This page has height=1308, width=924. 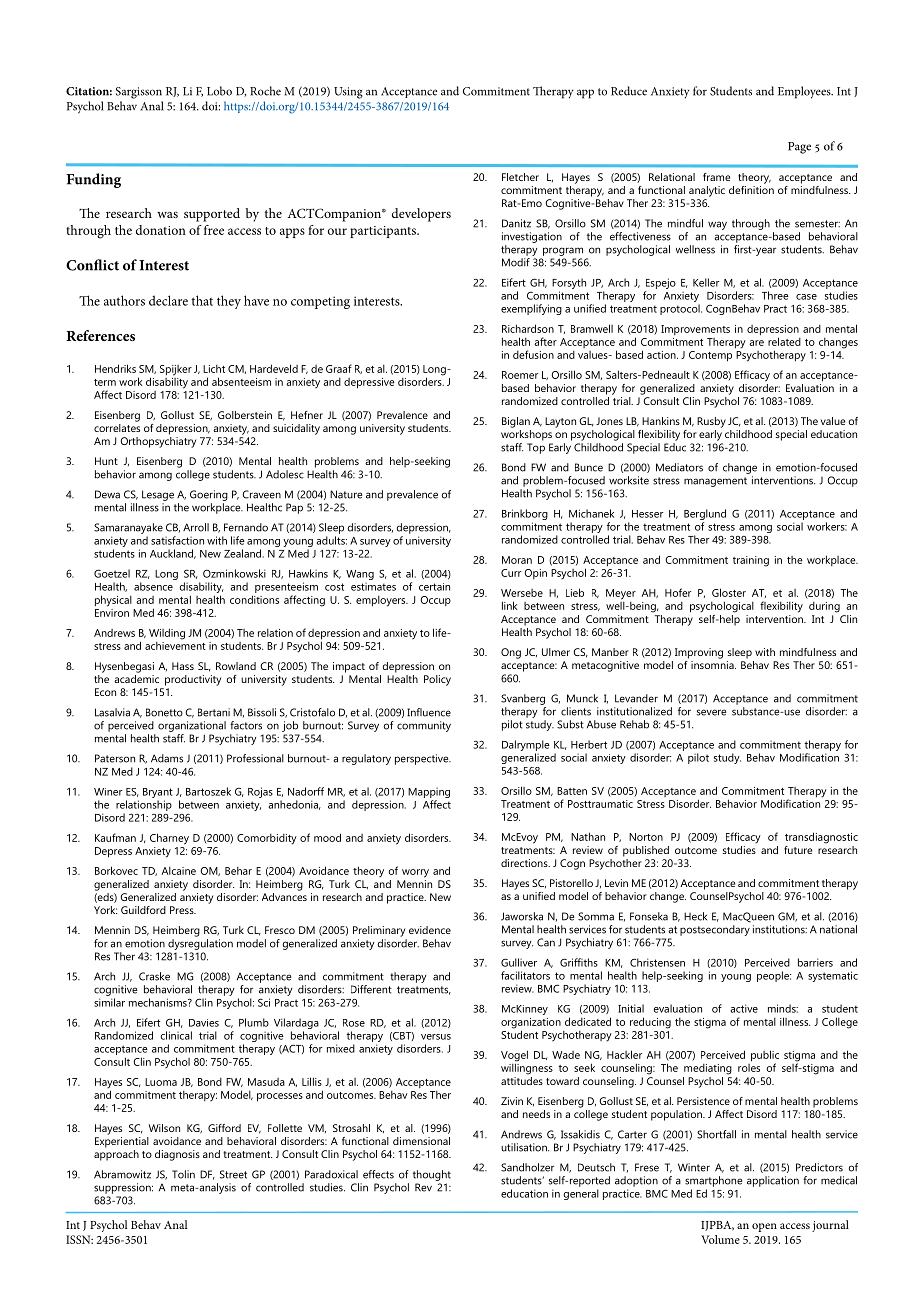 What do you see at coordinates (799, 148) in the page?
I see `Page` at bounding box center [799, 148].
